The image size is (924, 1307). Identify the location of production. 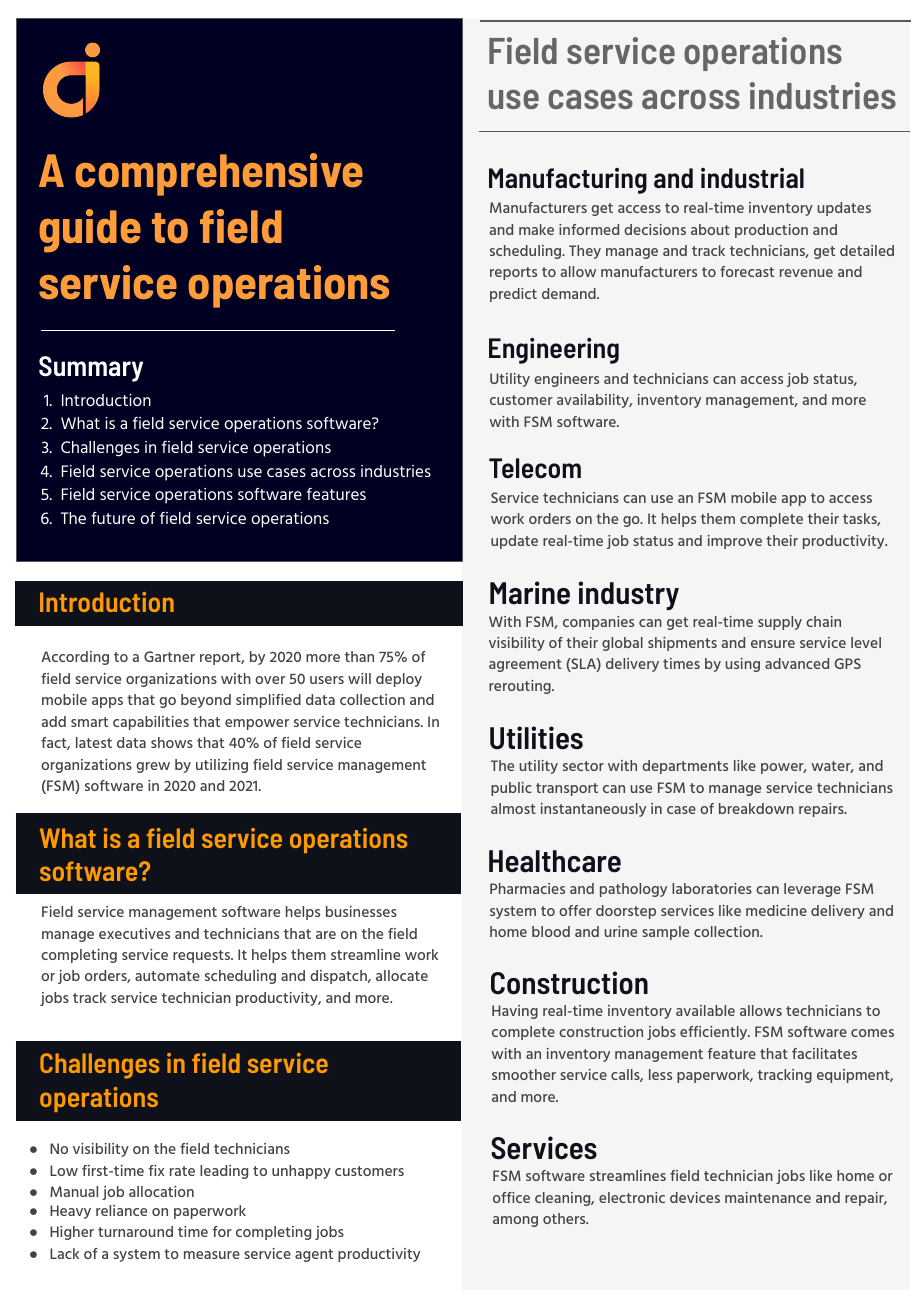
(771, 231).
